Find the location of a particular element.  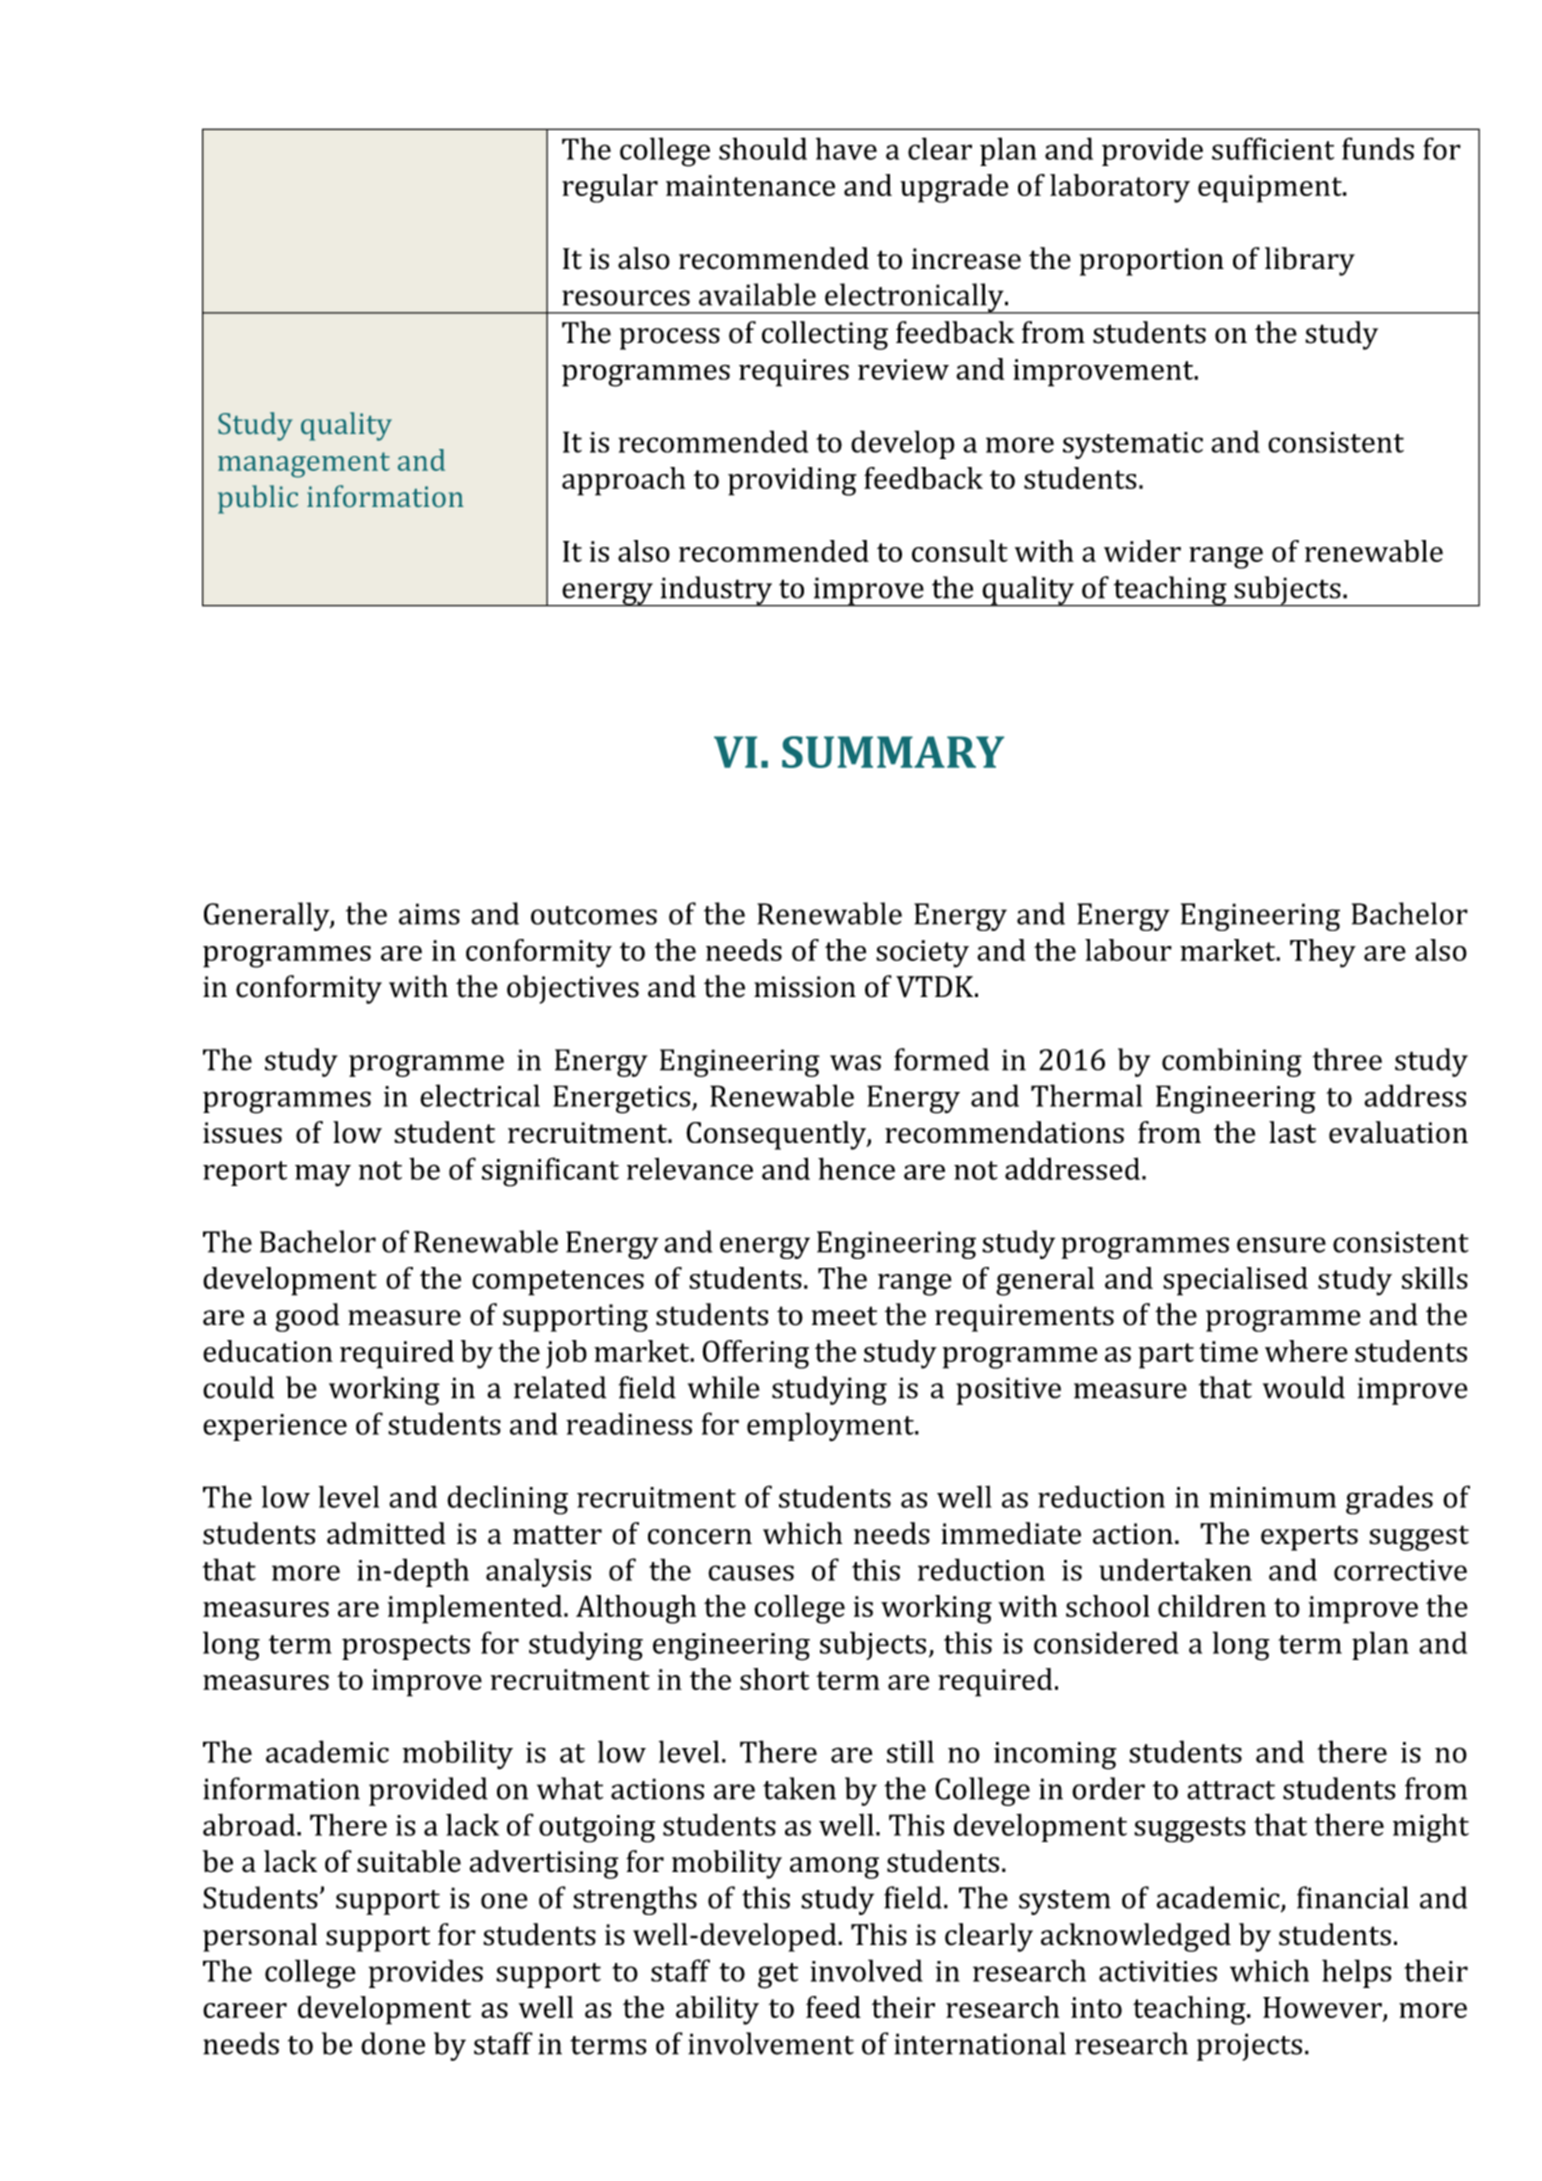

causes is located at coordinates (751, 1573).
